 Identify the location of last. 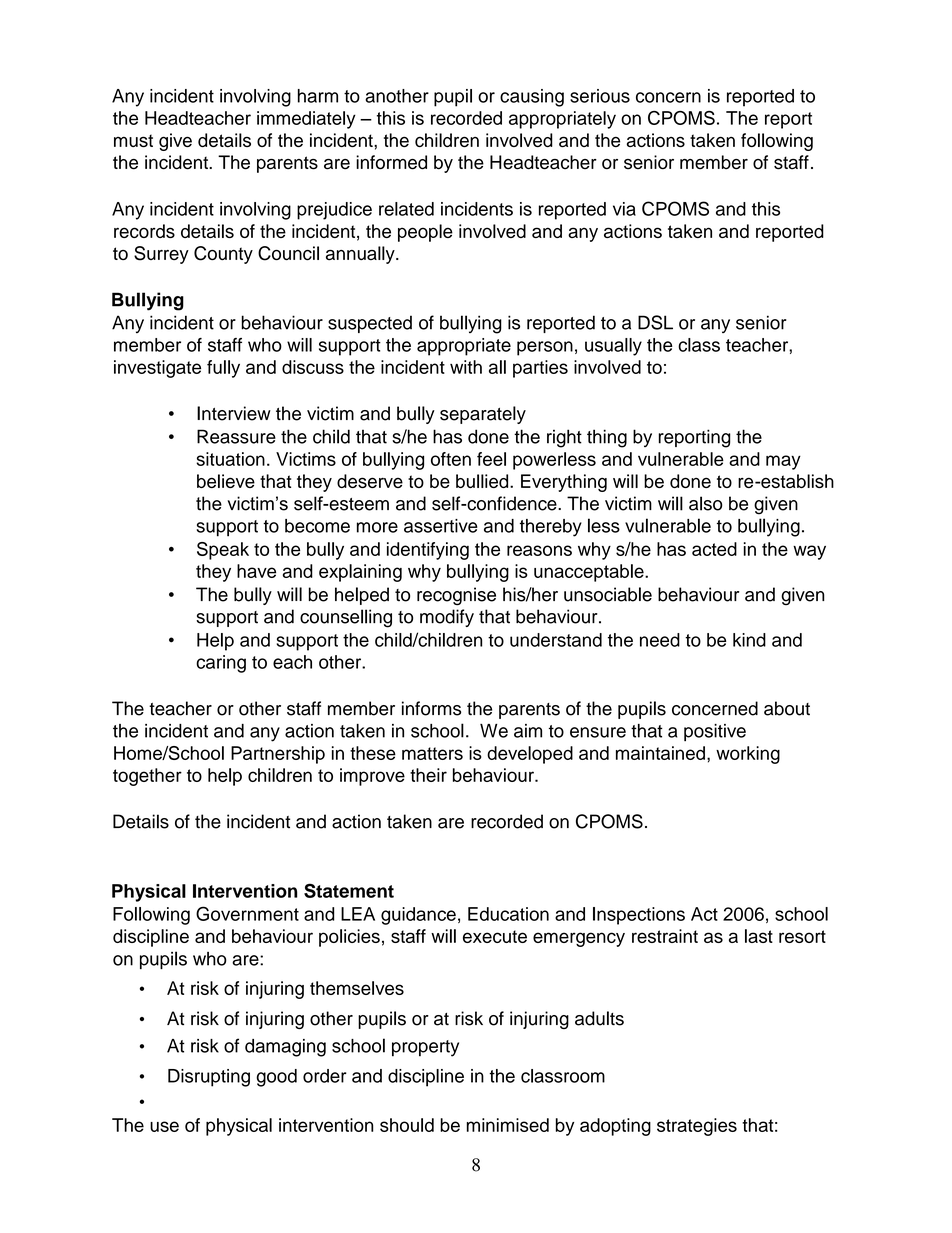
(759, 936).
